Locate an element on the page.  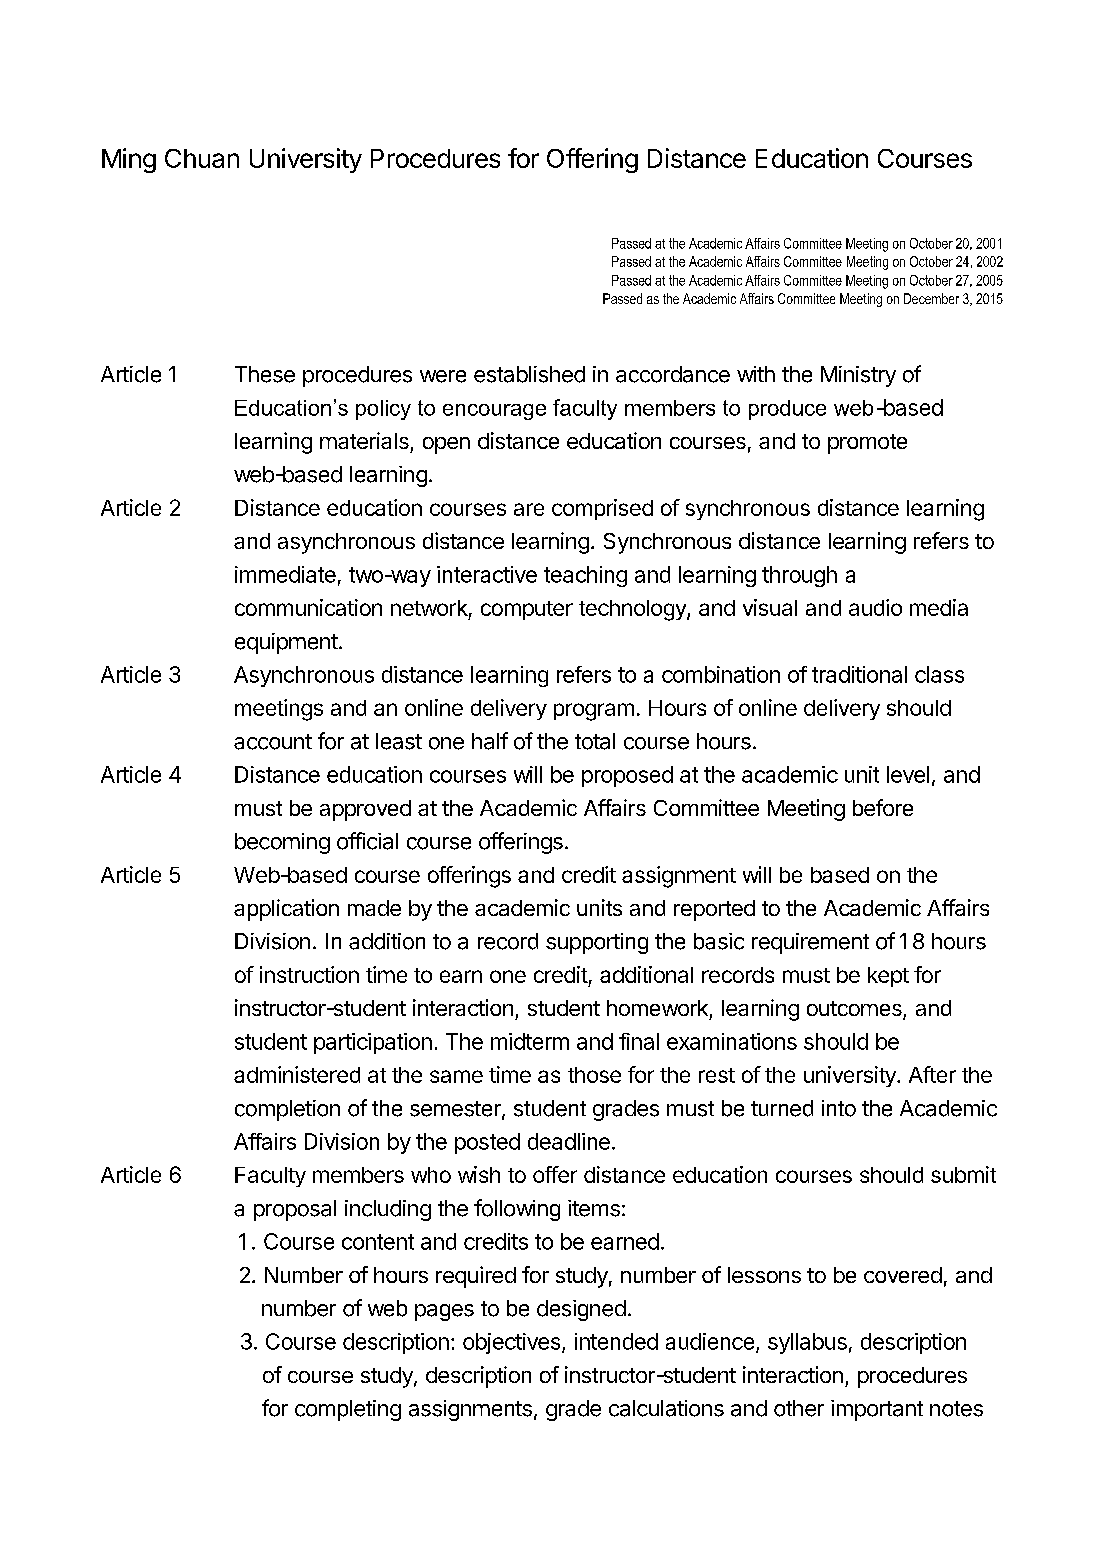
into is located at coordinates (839, 1108).
